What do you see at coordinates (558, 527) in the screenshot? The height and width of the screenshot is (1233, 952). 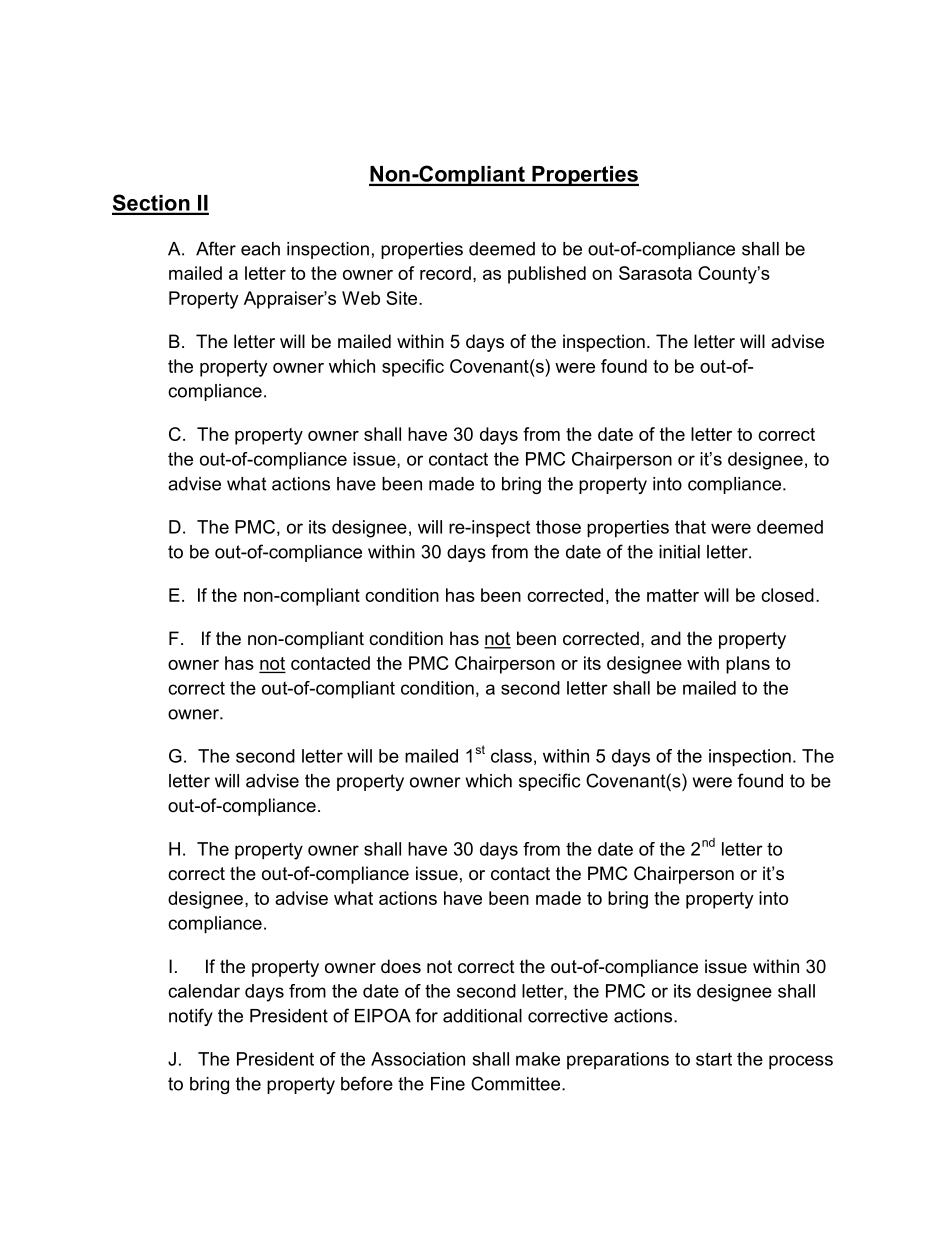 I see `those` at bounding box center [558, 527].
